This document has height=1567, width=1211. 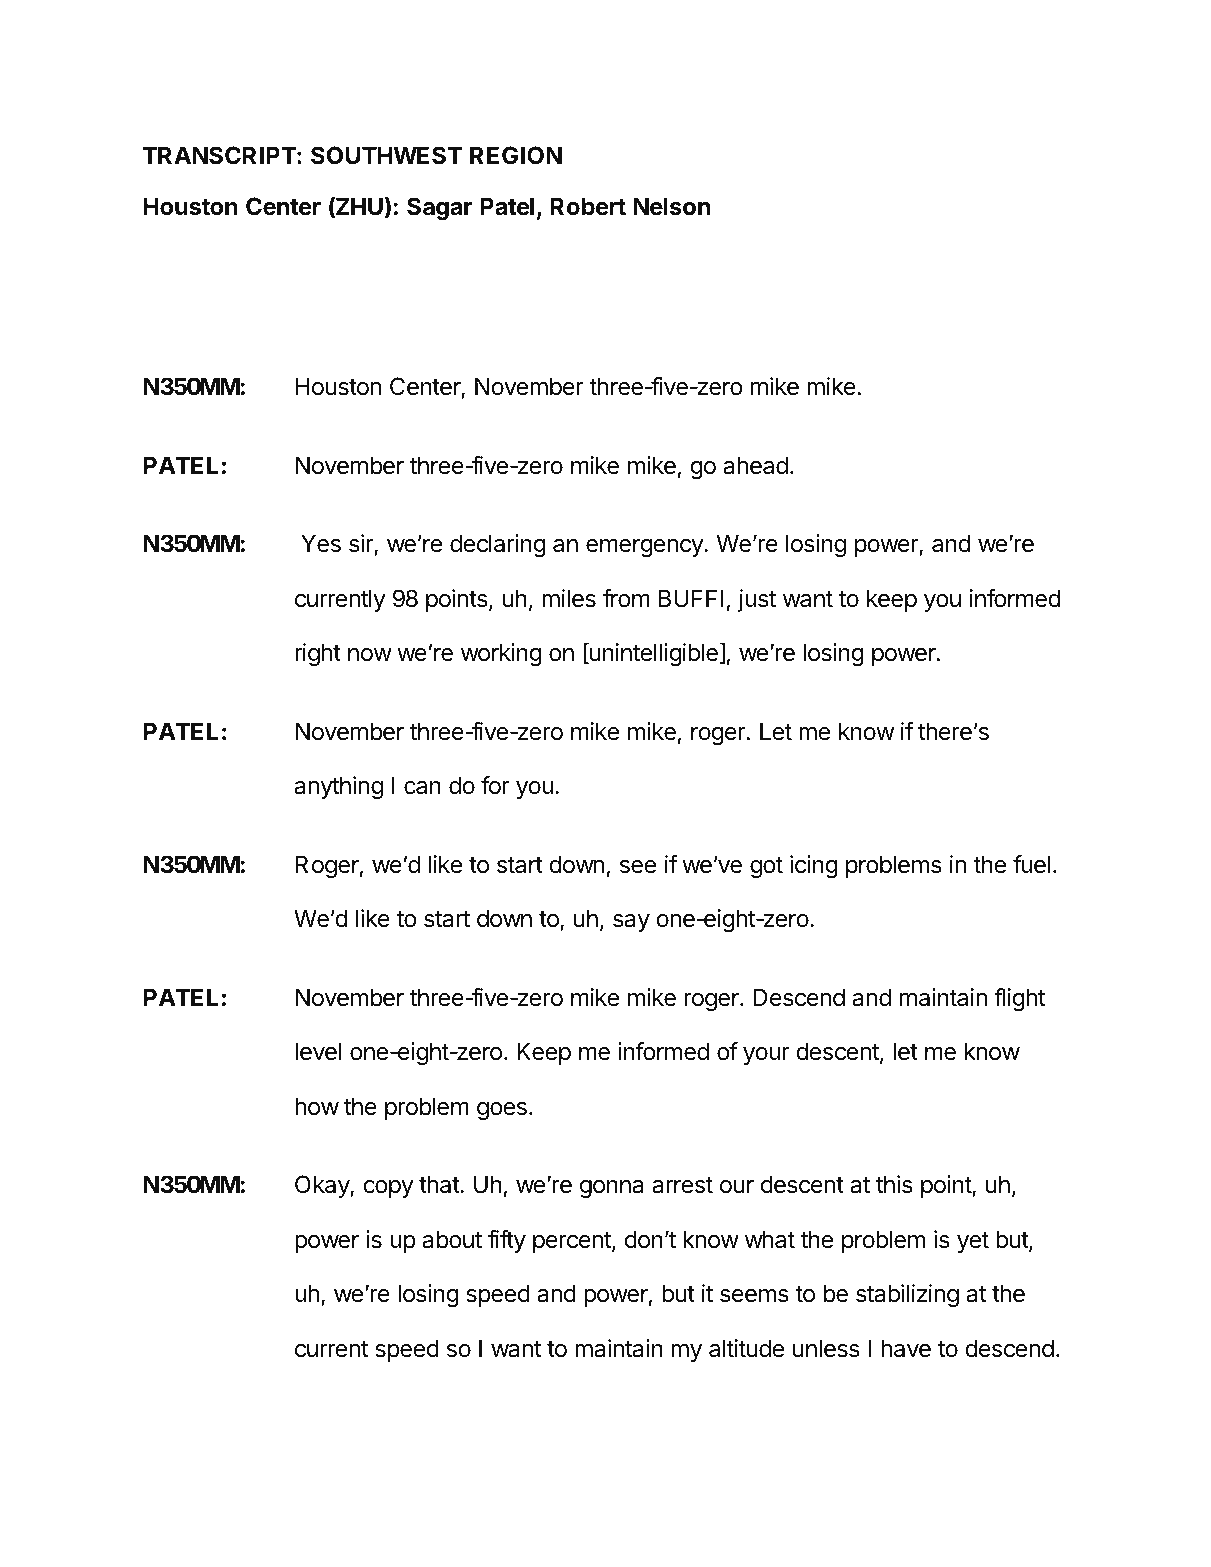 What do you see at coordinates (1031, 864) in the document?
I see `fuel` at bounding box center [1031, 864].
